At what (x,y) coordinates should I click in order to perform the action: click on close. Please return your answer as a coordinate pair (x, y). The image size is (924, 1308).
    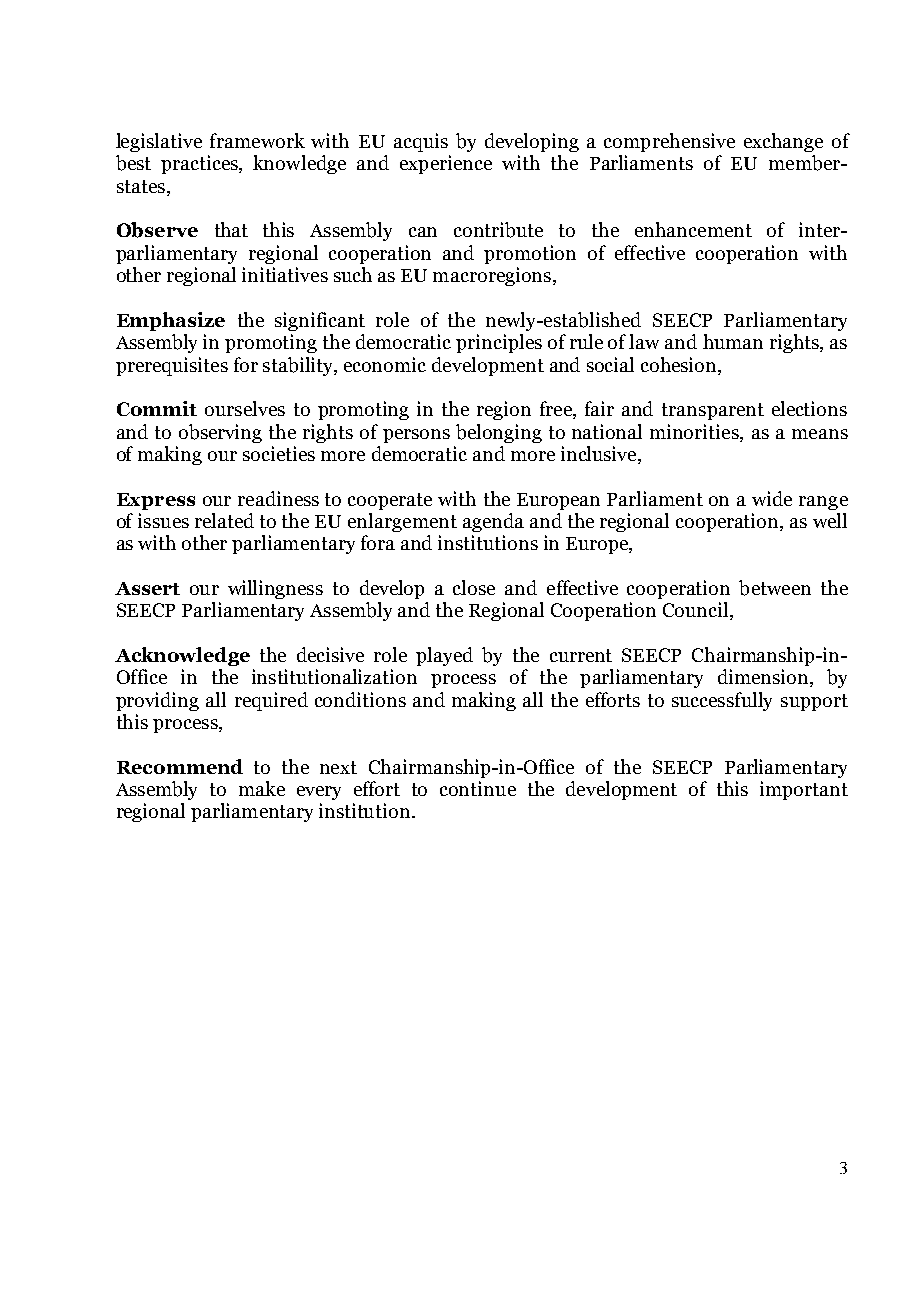
    Looking at the image, I should click on (474, 587).
